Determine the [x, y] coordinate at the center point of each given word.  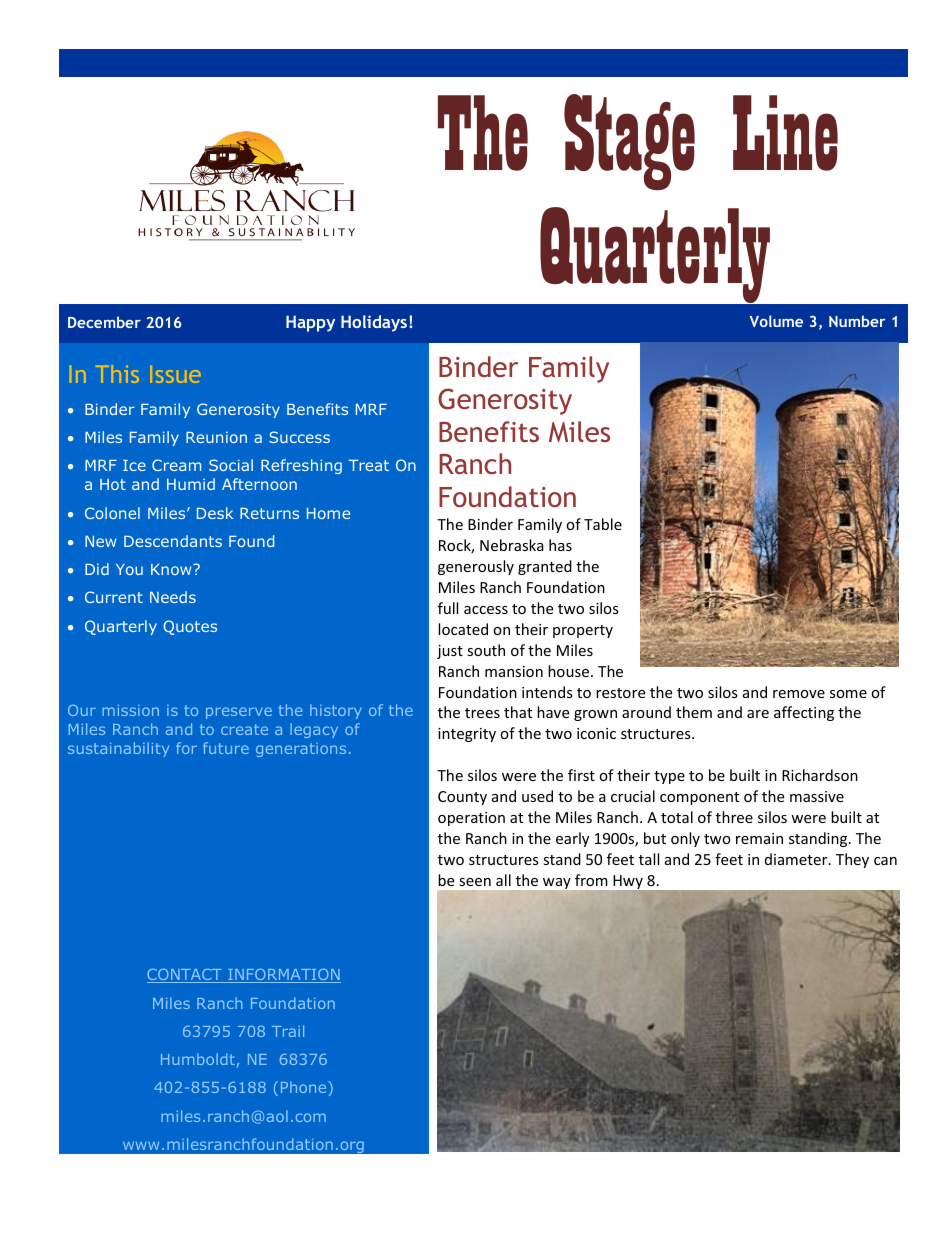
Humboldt [198, 1059]
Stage [629, 142]
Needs [173, 597]
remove [799, 694]
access [486, 610]
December [104, 322]
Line [785, 133]
